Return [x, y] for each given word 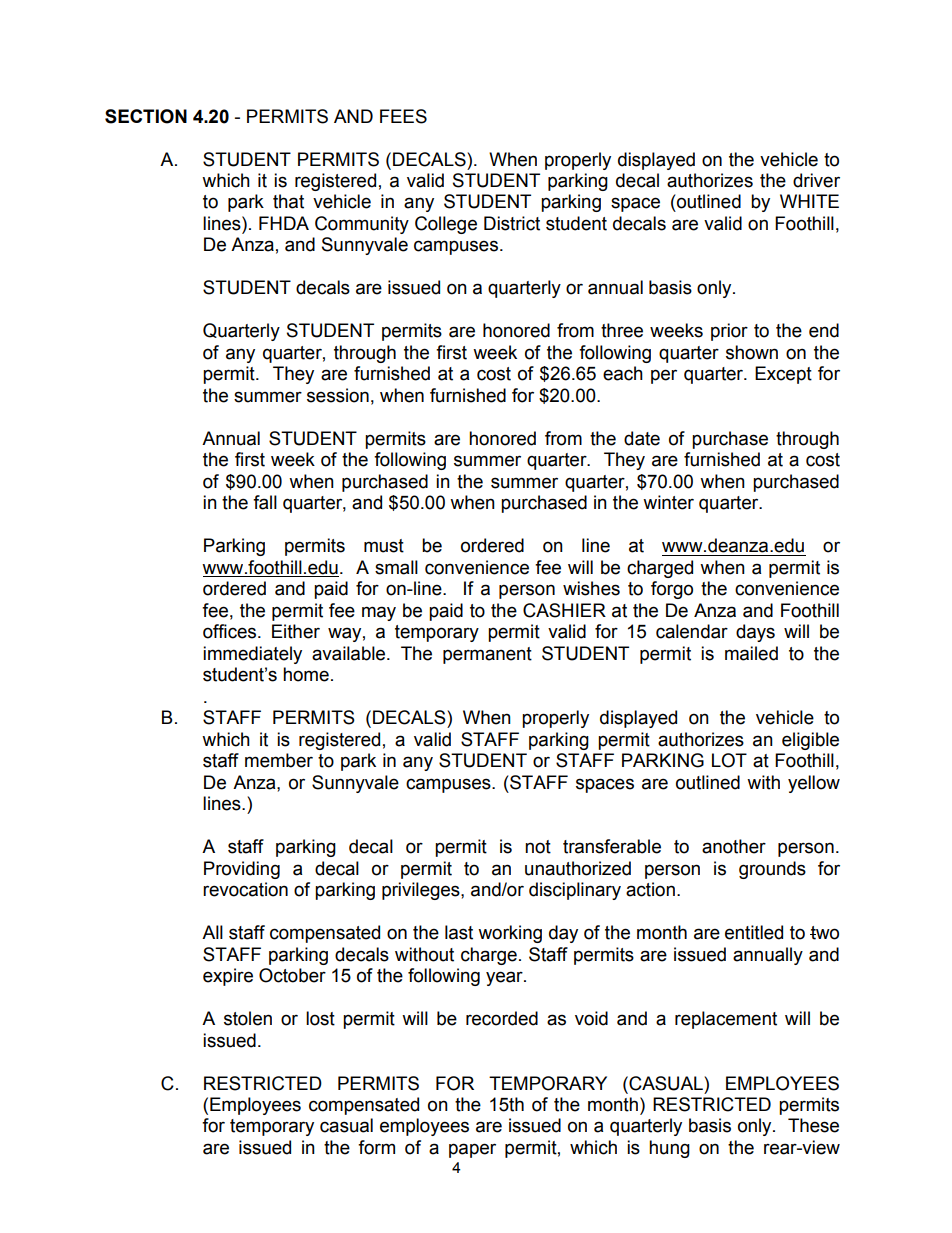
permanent [487, 655]
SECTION [146, 116]
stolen [248, 1018]
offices [231, 631]
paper [472, 1150]
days [755, 633]
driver [816, 180]
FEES [403, 116]
